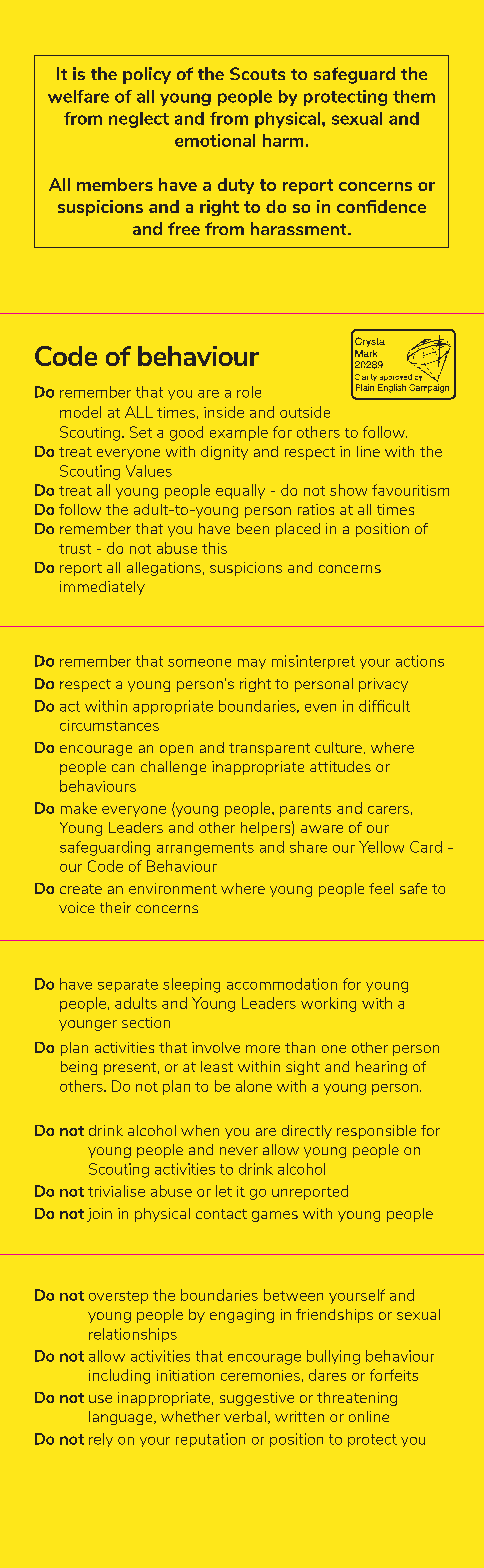  Describe the element at coordinates (269, 749) in the document. I see `transparent` at that location.
